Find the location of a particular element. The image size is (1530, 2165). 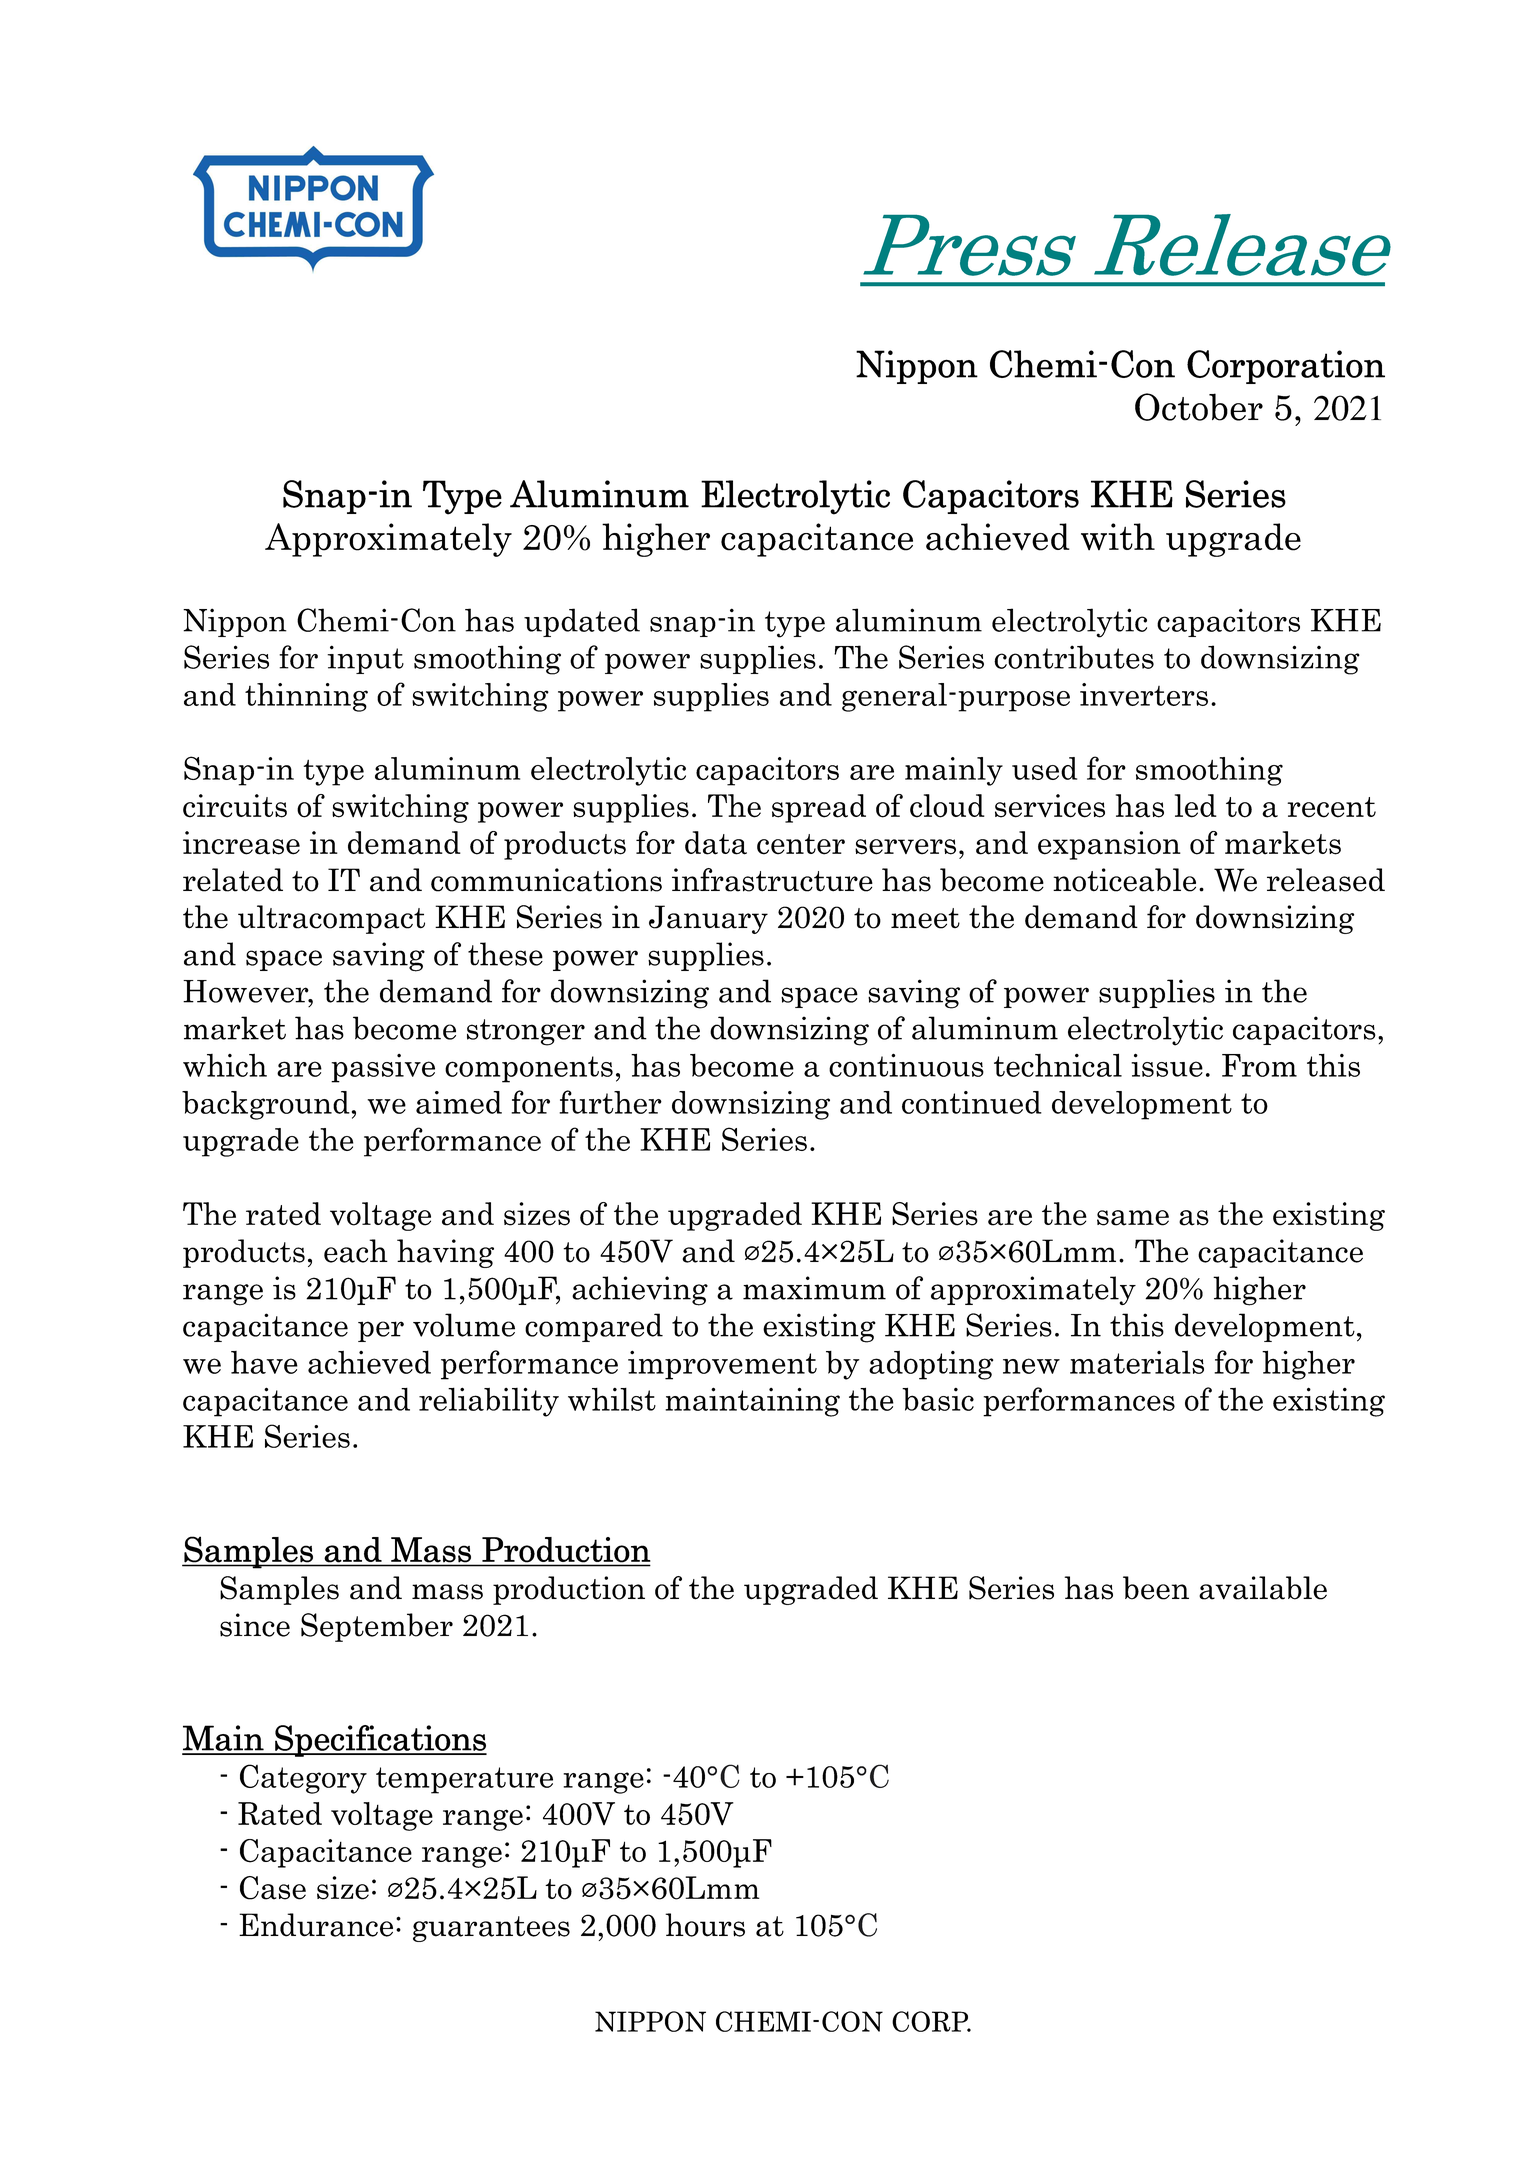

Endurance is located at coordinates (316, 1925).
